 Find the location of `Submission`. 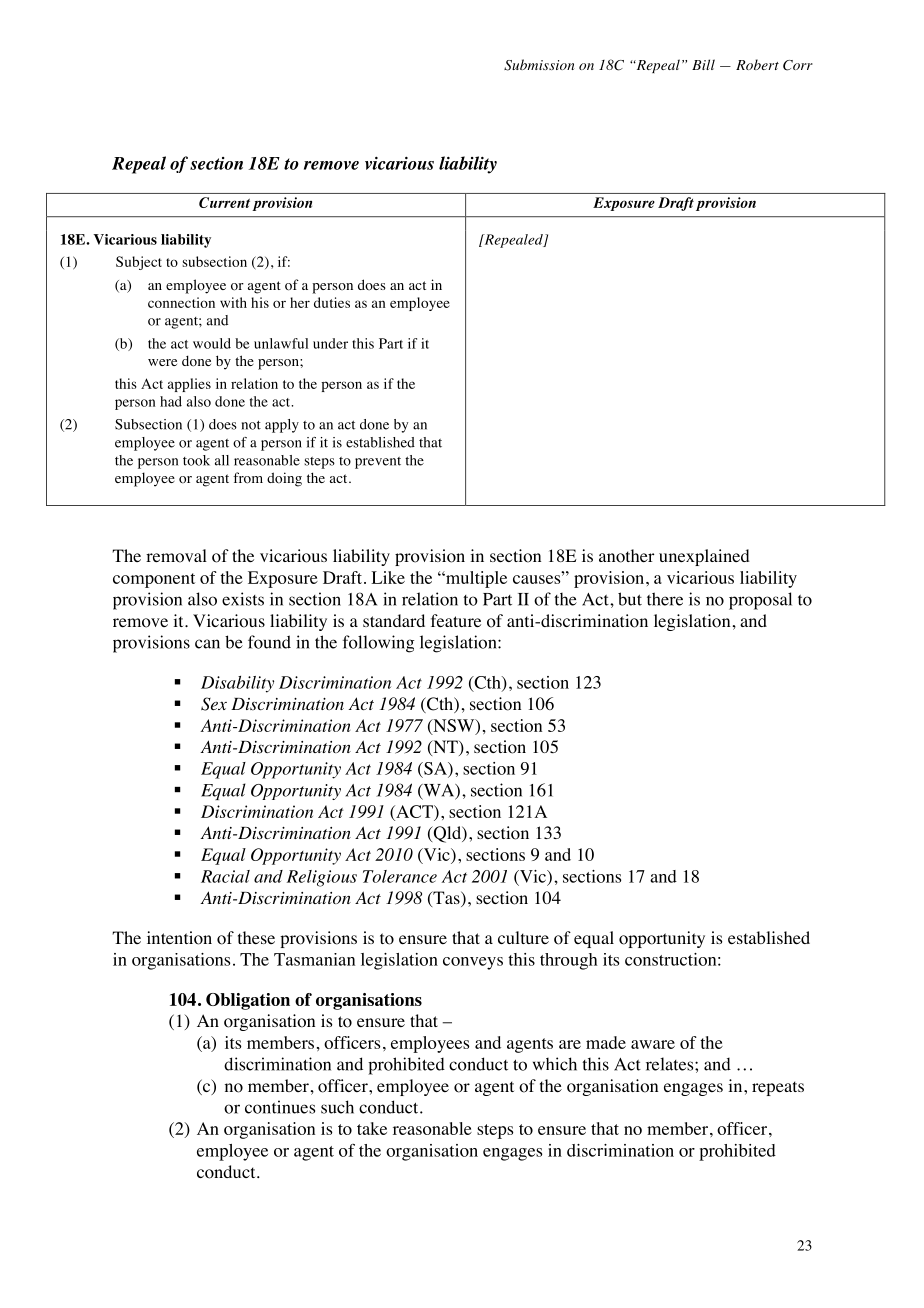

Submission is located at coordinates (539, 65).
